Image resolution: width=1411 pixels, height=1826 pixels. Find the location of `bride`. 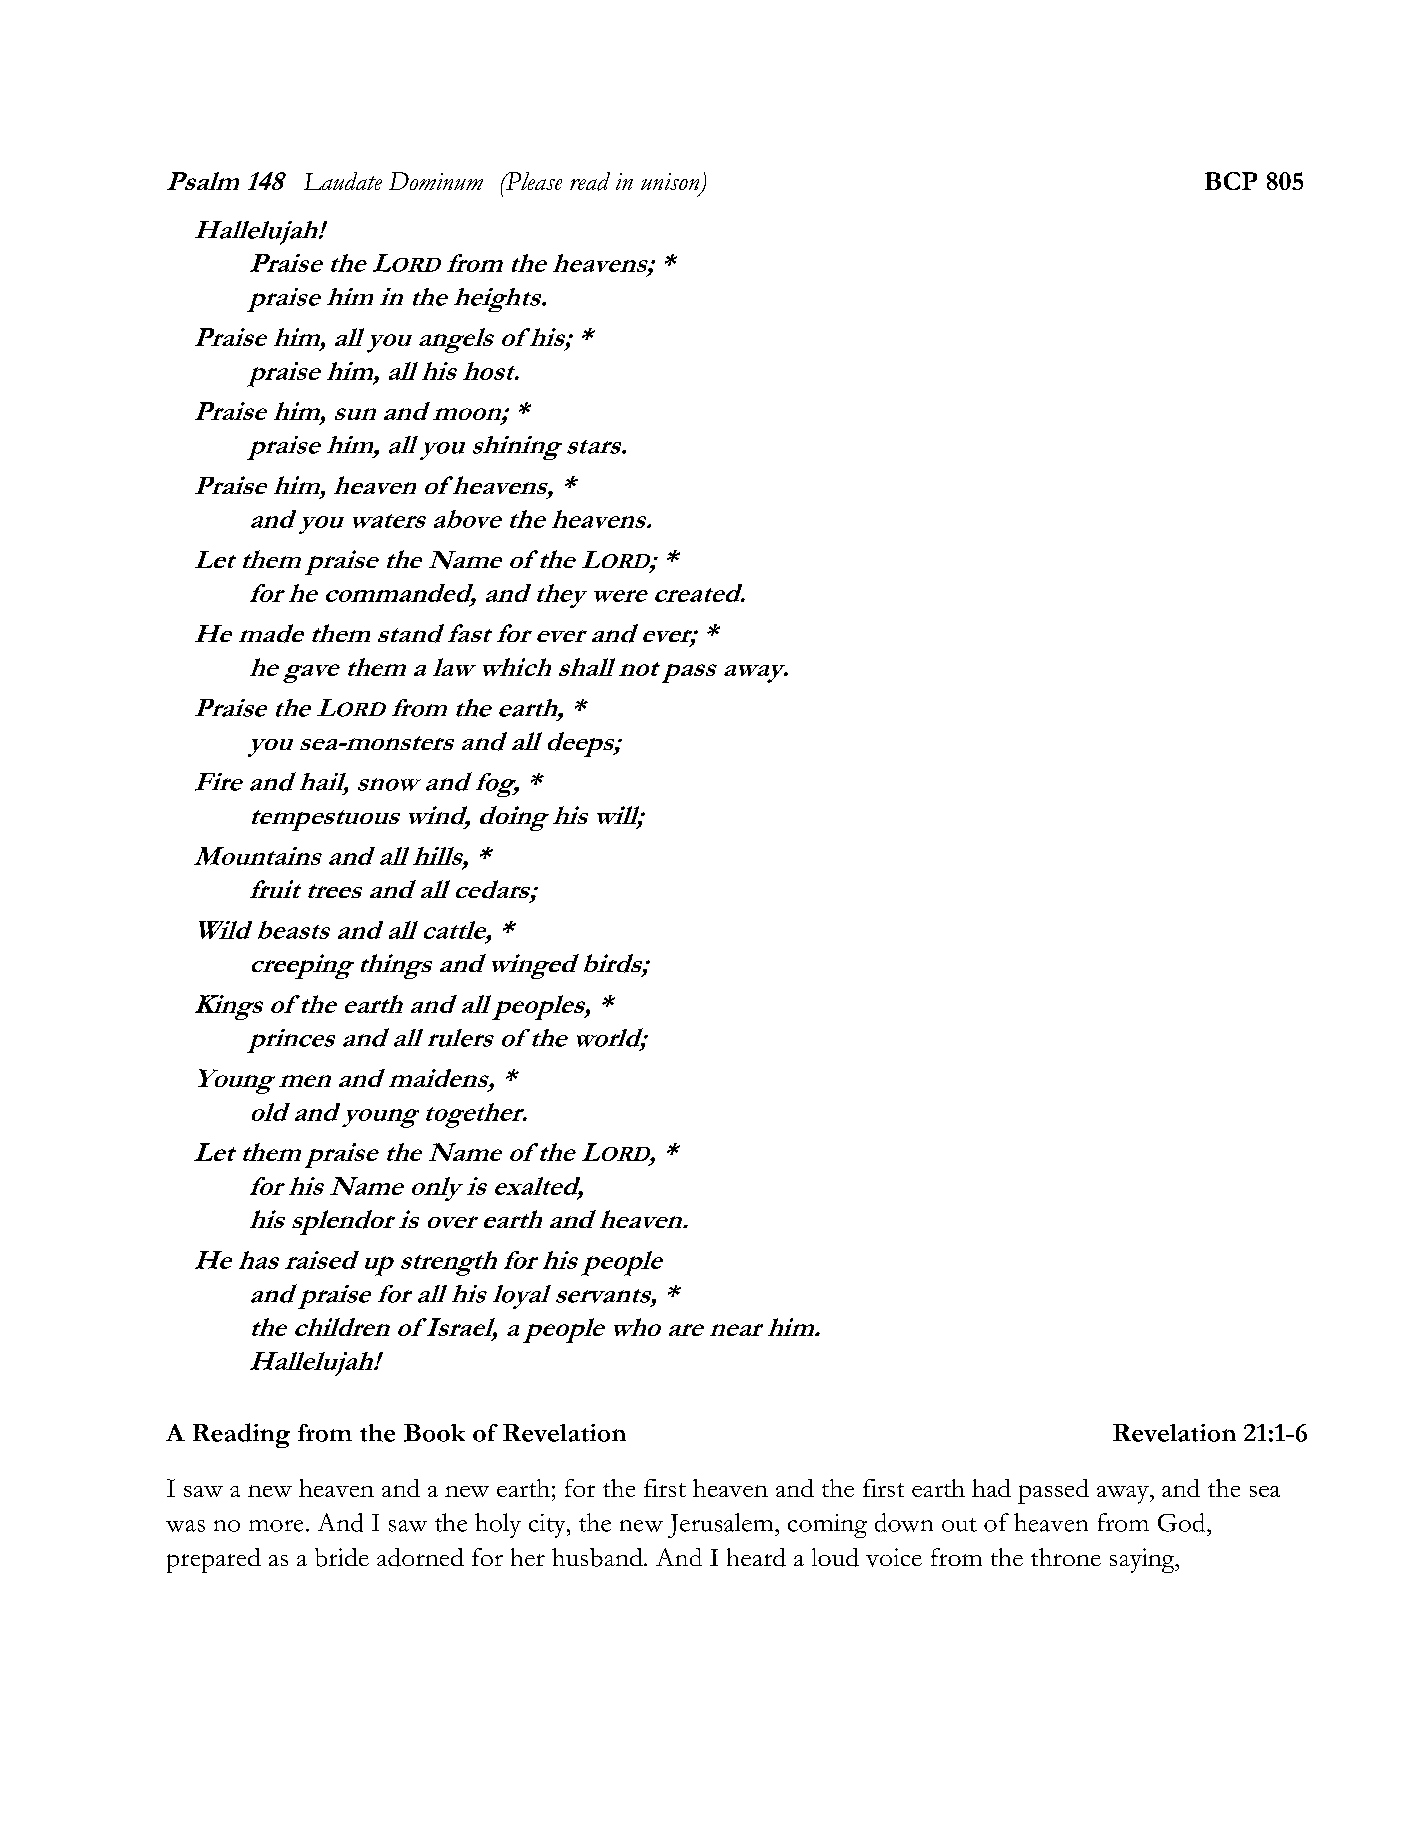

bride is located at coordinates (342, 1557).
